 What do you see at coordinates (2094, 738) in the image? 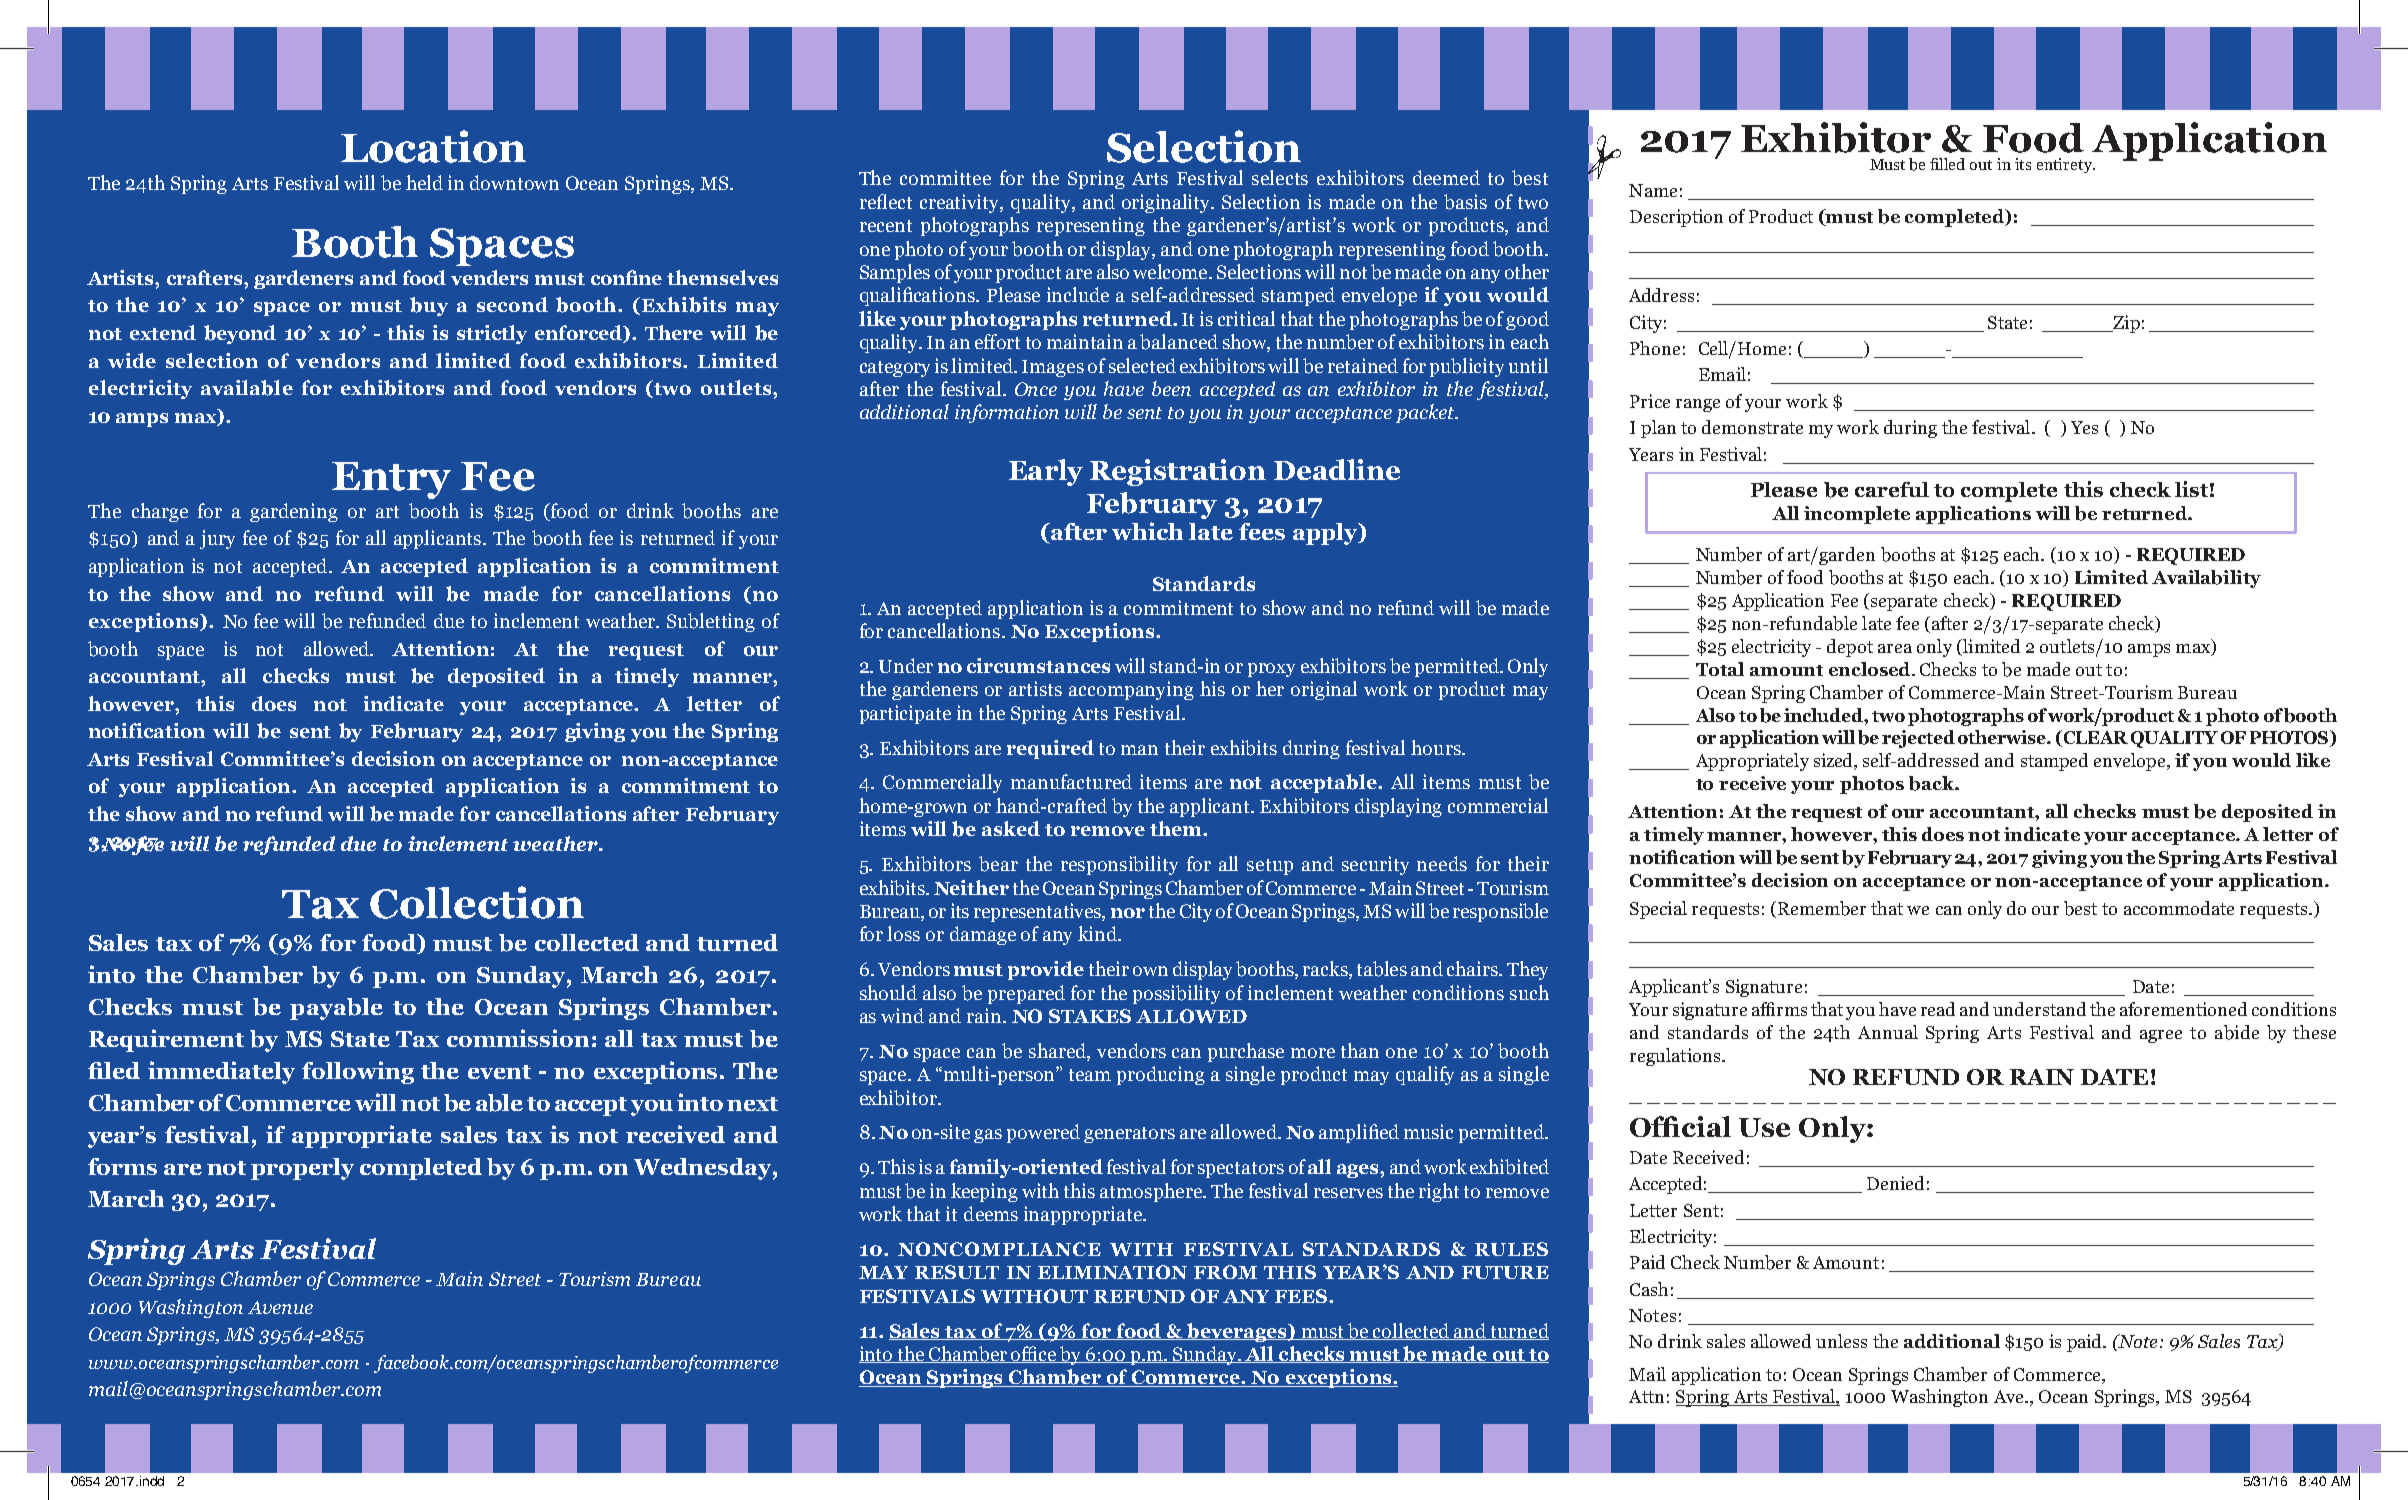
I see `CLEAR` at bounding box center [2094, 738].
